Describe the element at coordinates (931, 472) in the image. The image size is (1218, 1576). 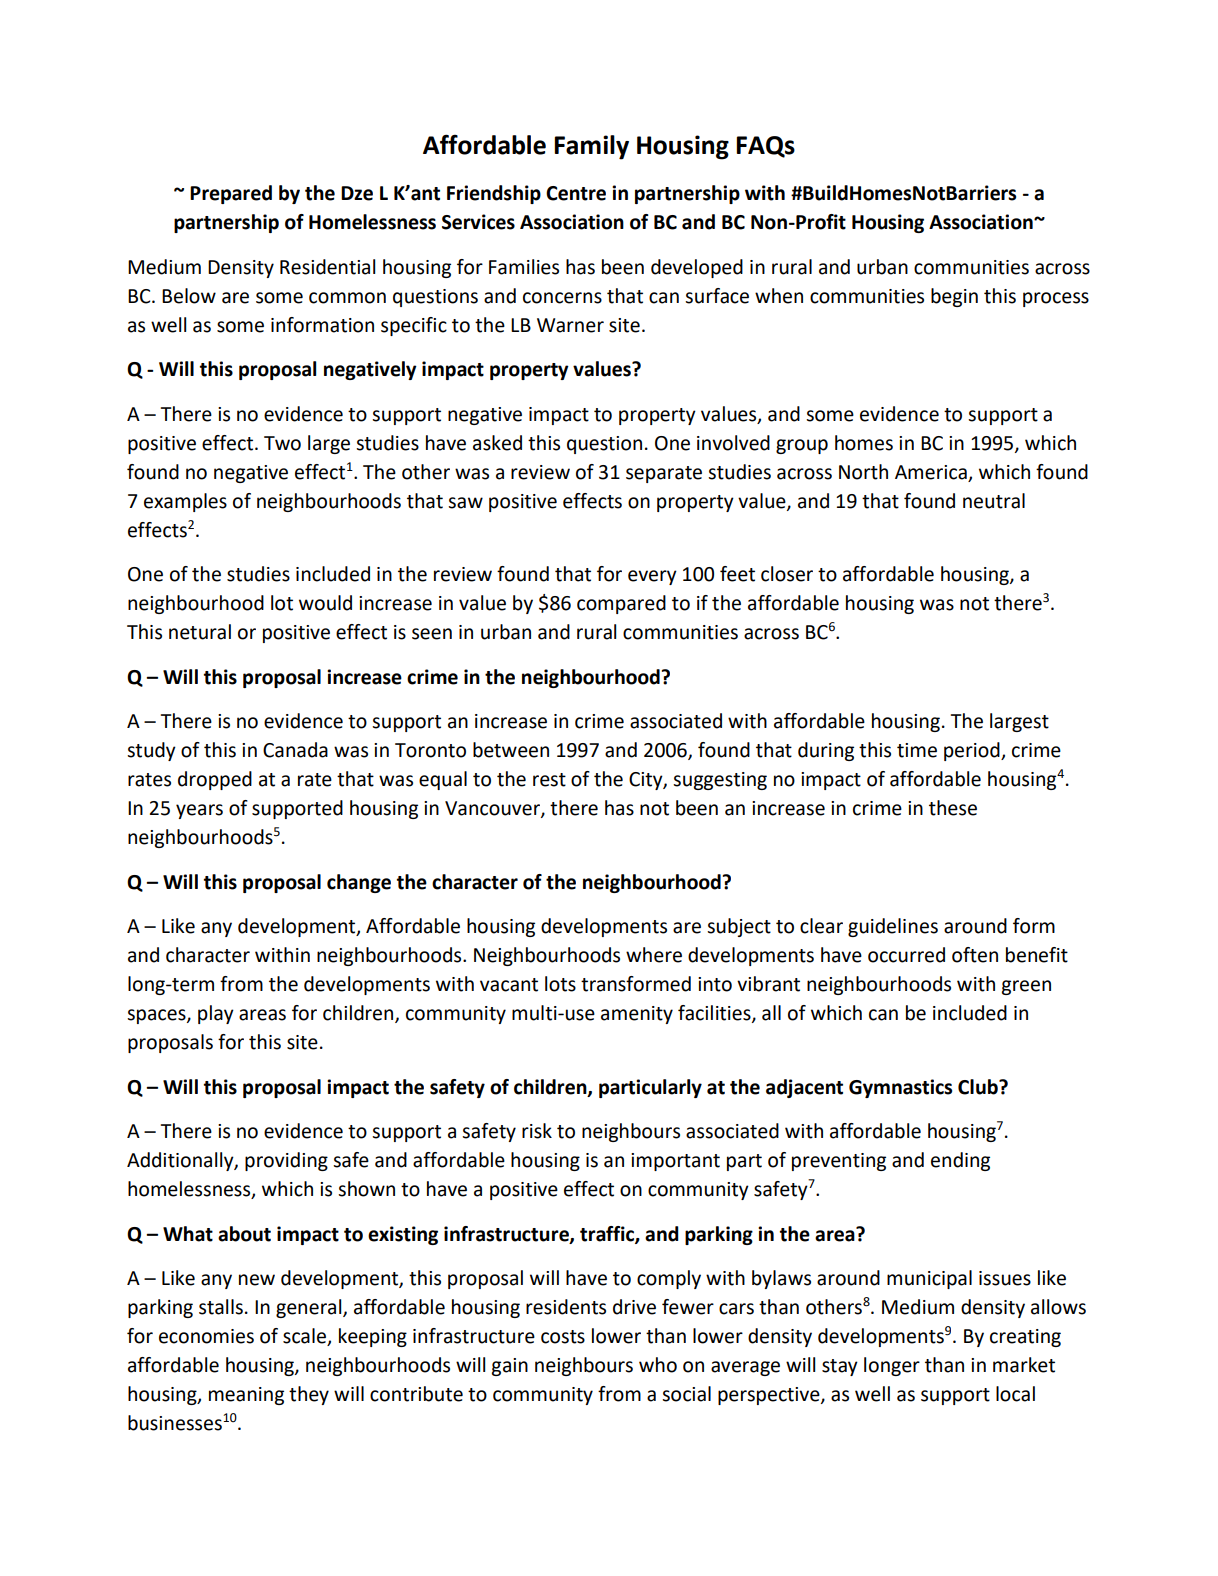
I see `America` at that location.
